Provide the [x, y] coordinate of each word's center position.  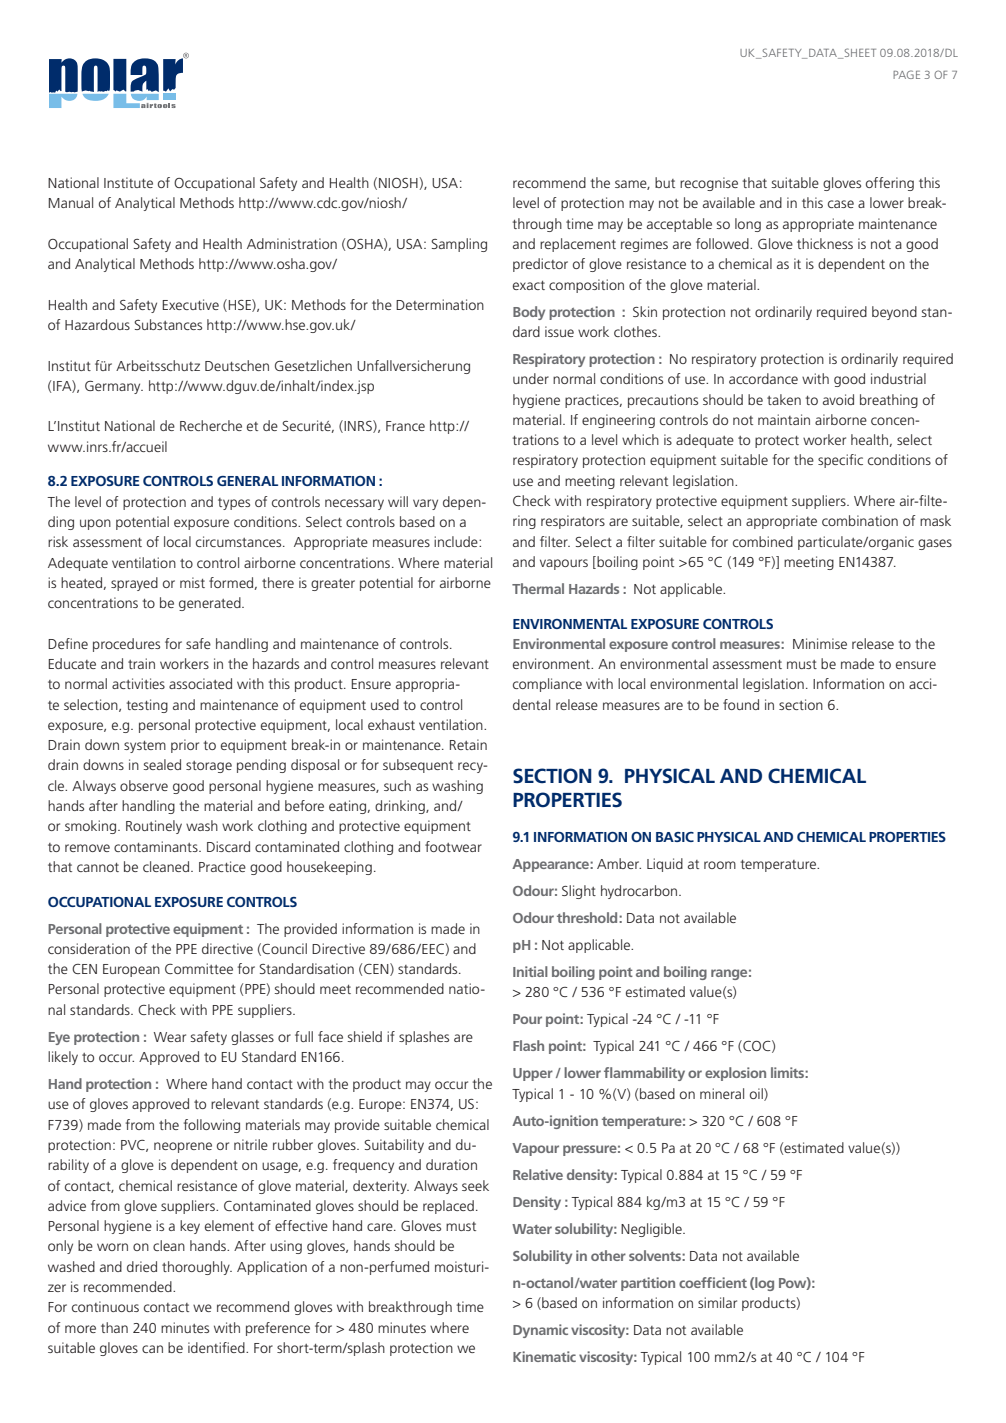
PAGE [906, 74]
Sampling [459, 245]
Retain [468, 744]
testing [147, 706]
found [741, 704]
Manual [70, 202]
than [114, 1327]
